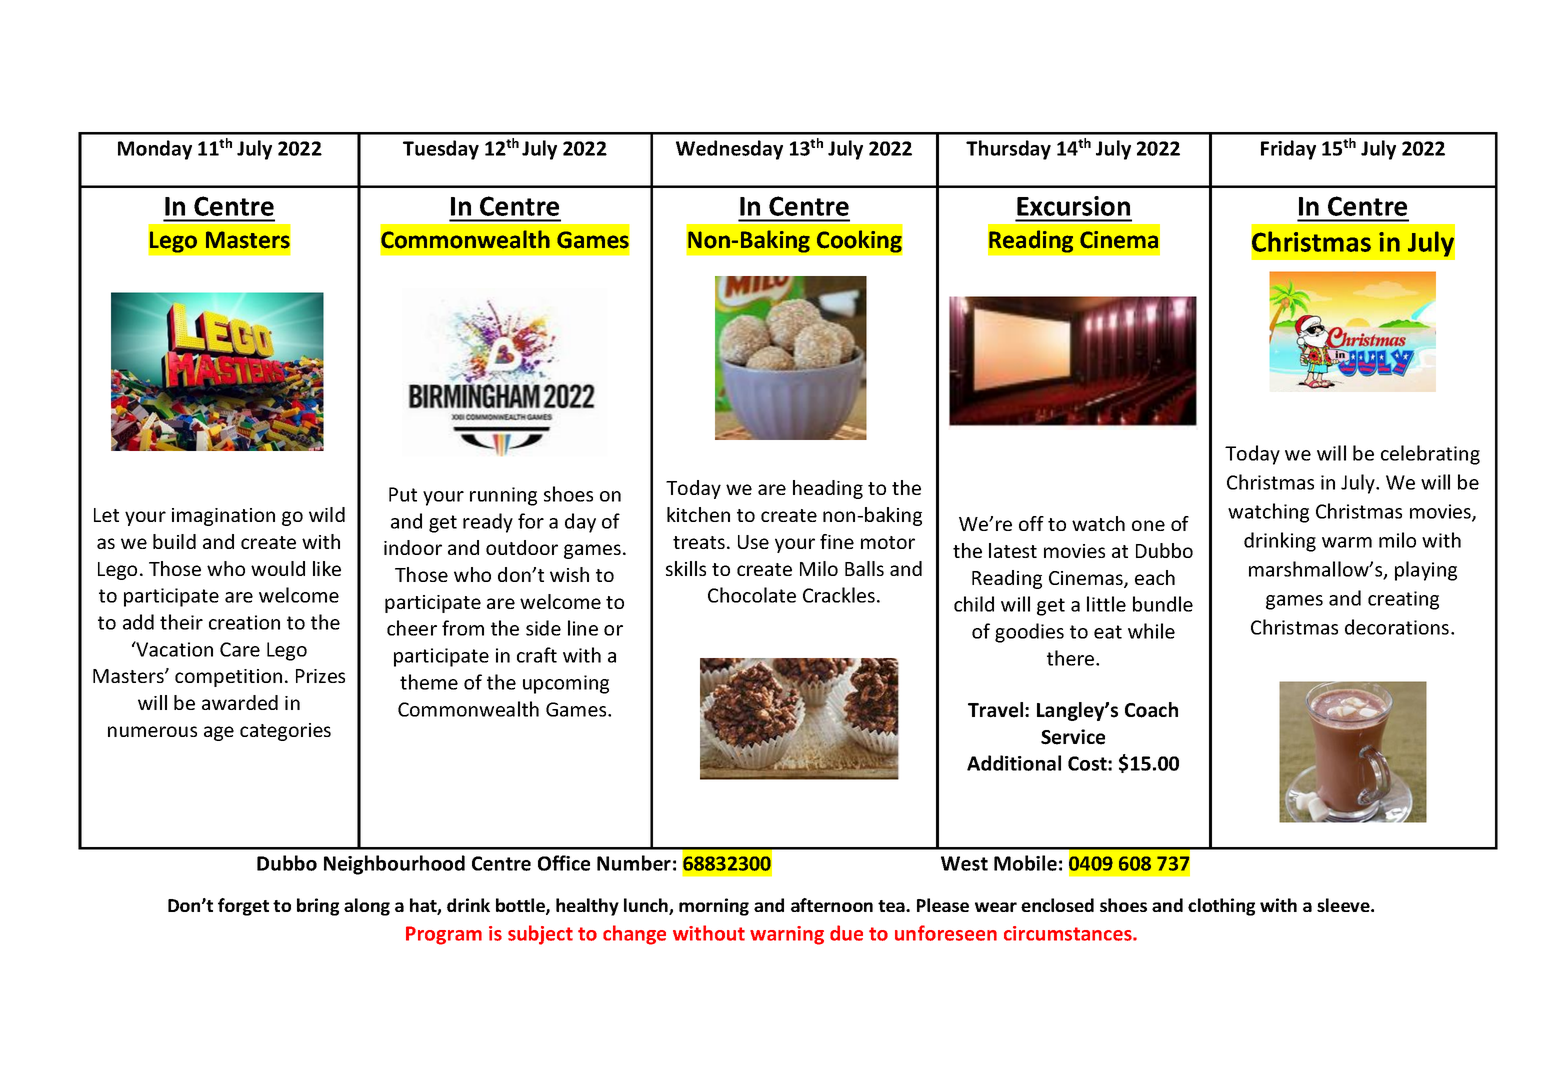 This screenshot has height=1091, width=1543. Describe the element at coordinates (729, 150) in the screenshot. I see `Wednesday` at that location.
